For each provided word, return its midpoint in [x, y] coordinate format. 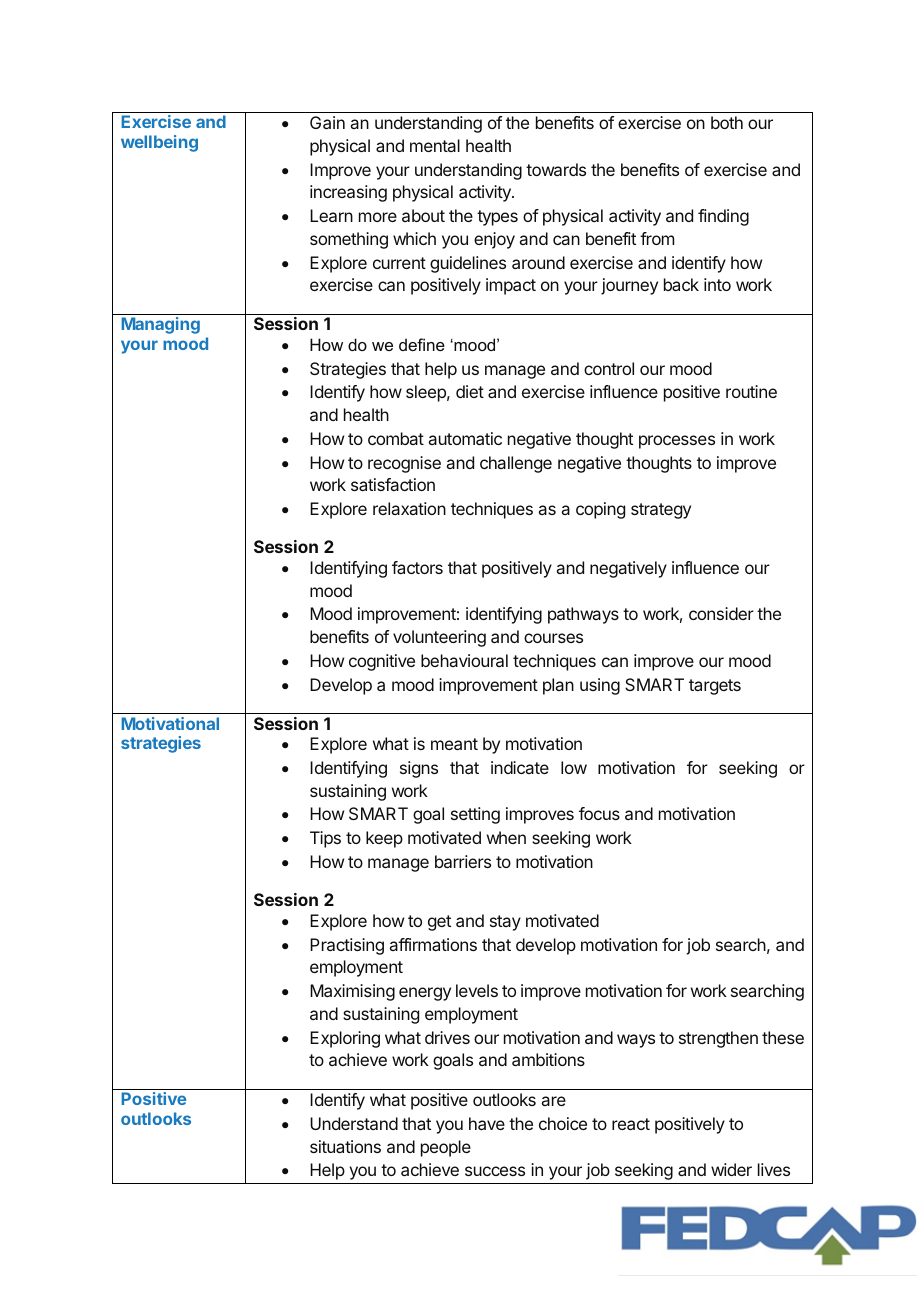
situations [345, 1146]
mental [435, 145]
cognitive [382, 662]
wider [731, 1169]
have [487, 1123]
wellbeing [159, 143]
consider [721, 613]
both [727, 122]
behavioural [464, 660]
